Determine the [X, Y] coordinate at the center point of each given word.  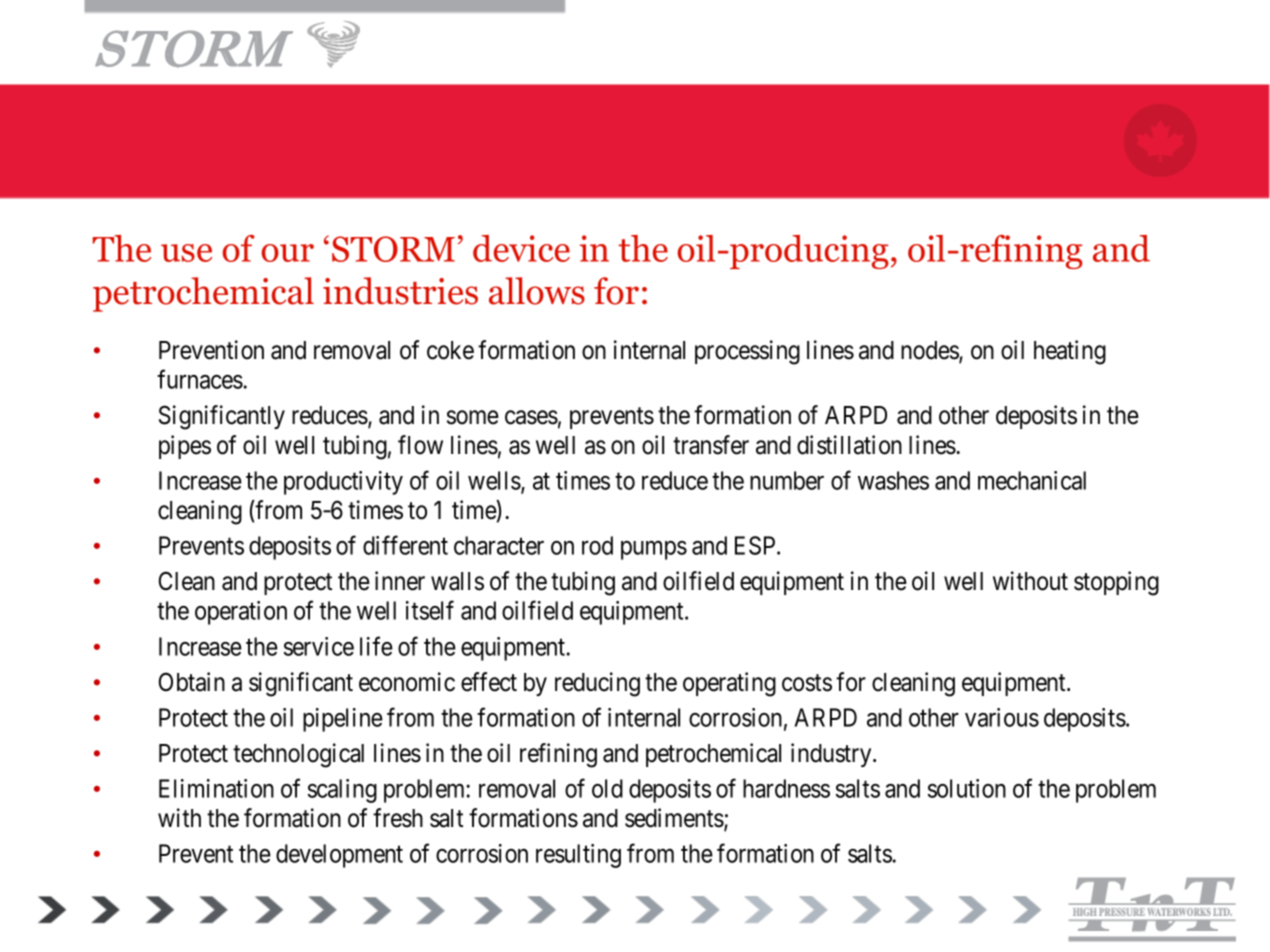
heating [1070, 352]
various [1002, 717]
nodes [930, 351]
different [405, 545]
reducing [597, 684]
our [287, 253]
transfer [711, 445]
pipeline [343, 720]
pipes [185, 447]
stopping [1116, 583]
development [339, 856]
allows [537, 291]
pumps [654, 550]
